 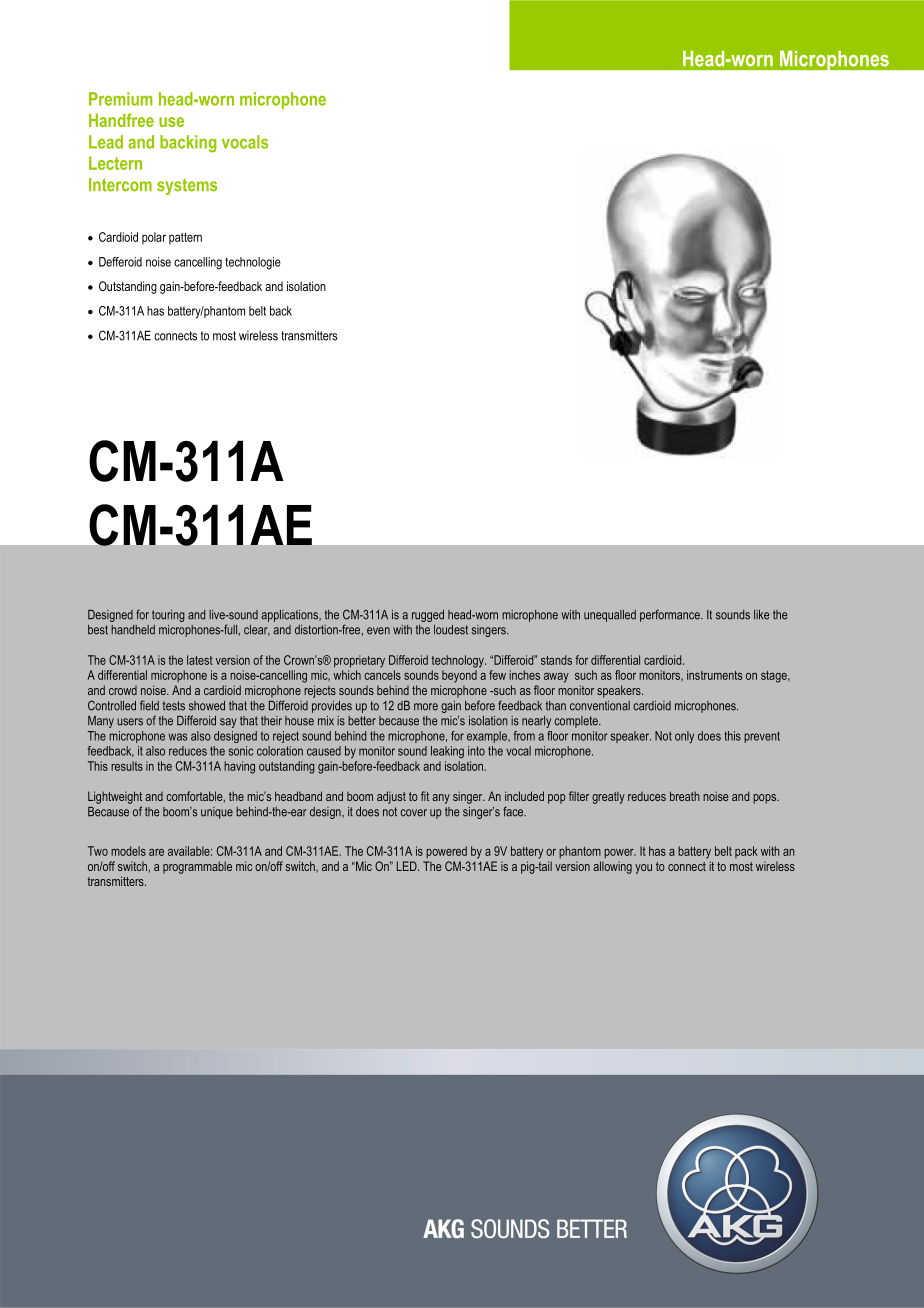 What do you see at coordinates (643, 869) in the page?
I see `you` at bounding box center [643, 869].
